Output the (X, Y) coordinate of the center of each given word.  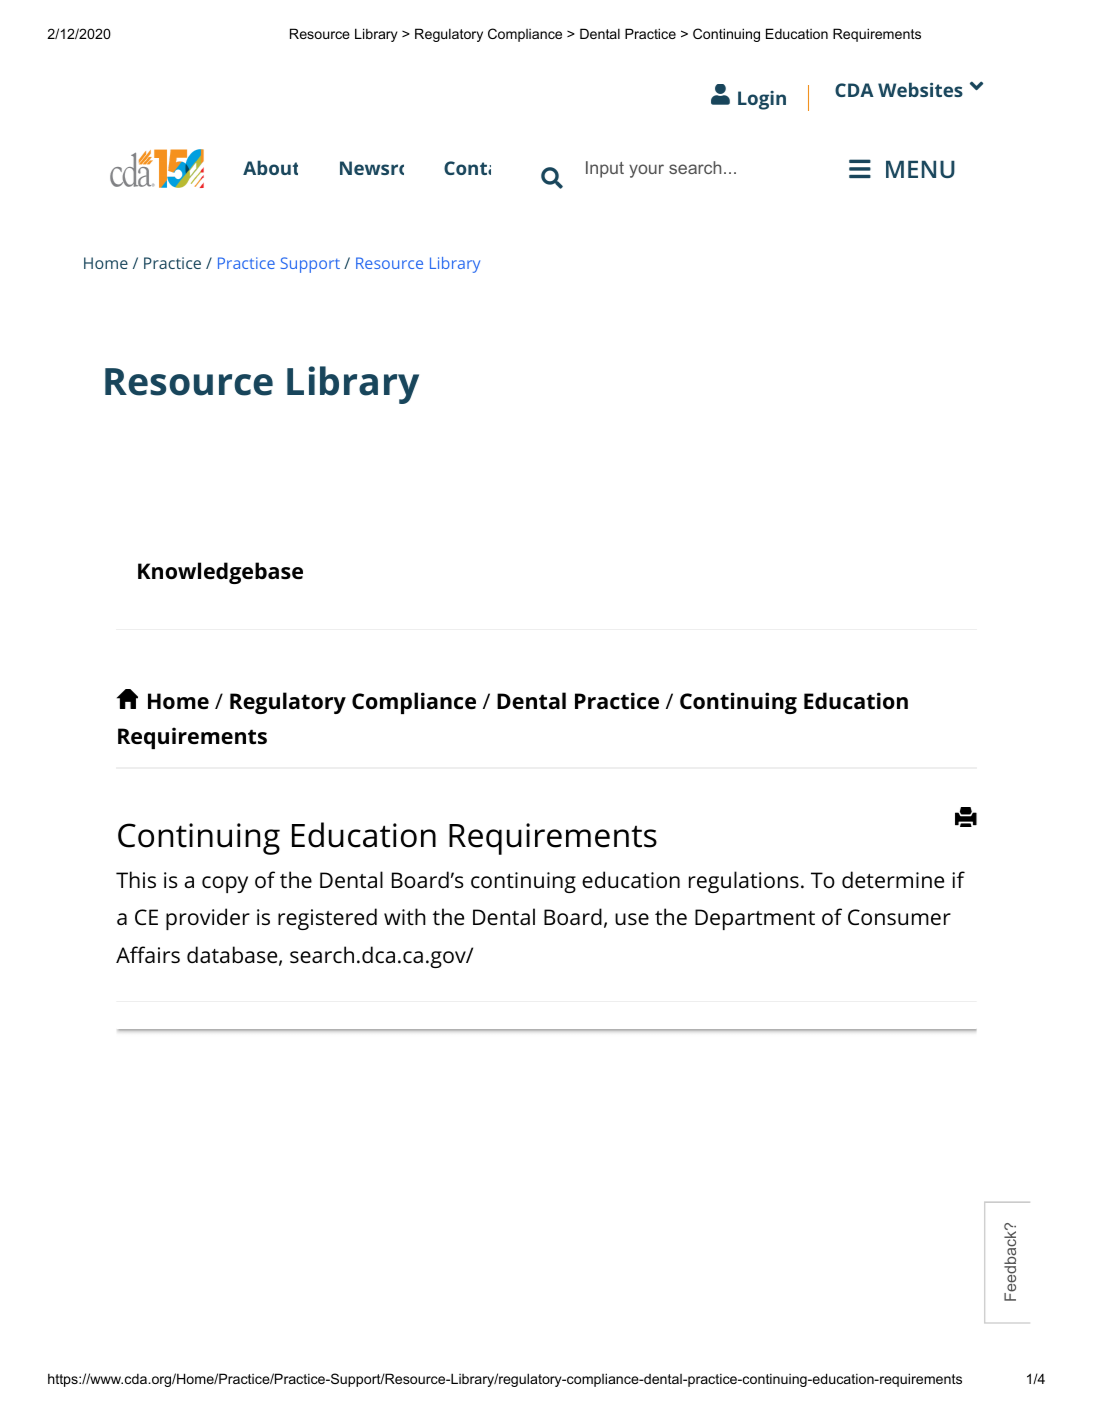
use (632, 919)
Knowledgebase (220, 573)
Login (762, 100)
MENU (920, 169)
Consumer (899, 917)
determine (893, 879)
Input (605, 169)
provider (208, 919)
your (646, 171)
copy (225, 884)
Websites (920, 89)
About (270, 167)
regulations (744, 882)
